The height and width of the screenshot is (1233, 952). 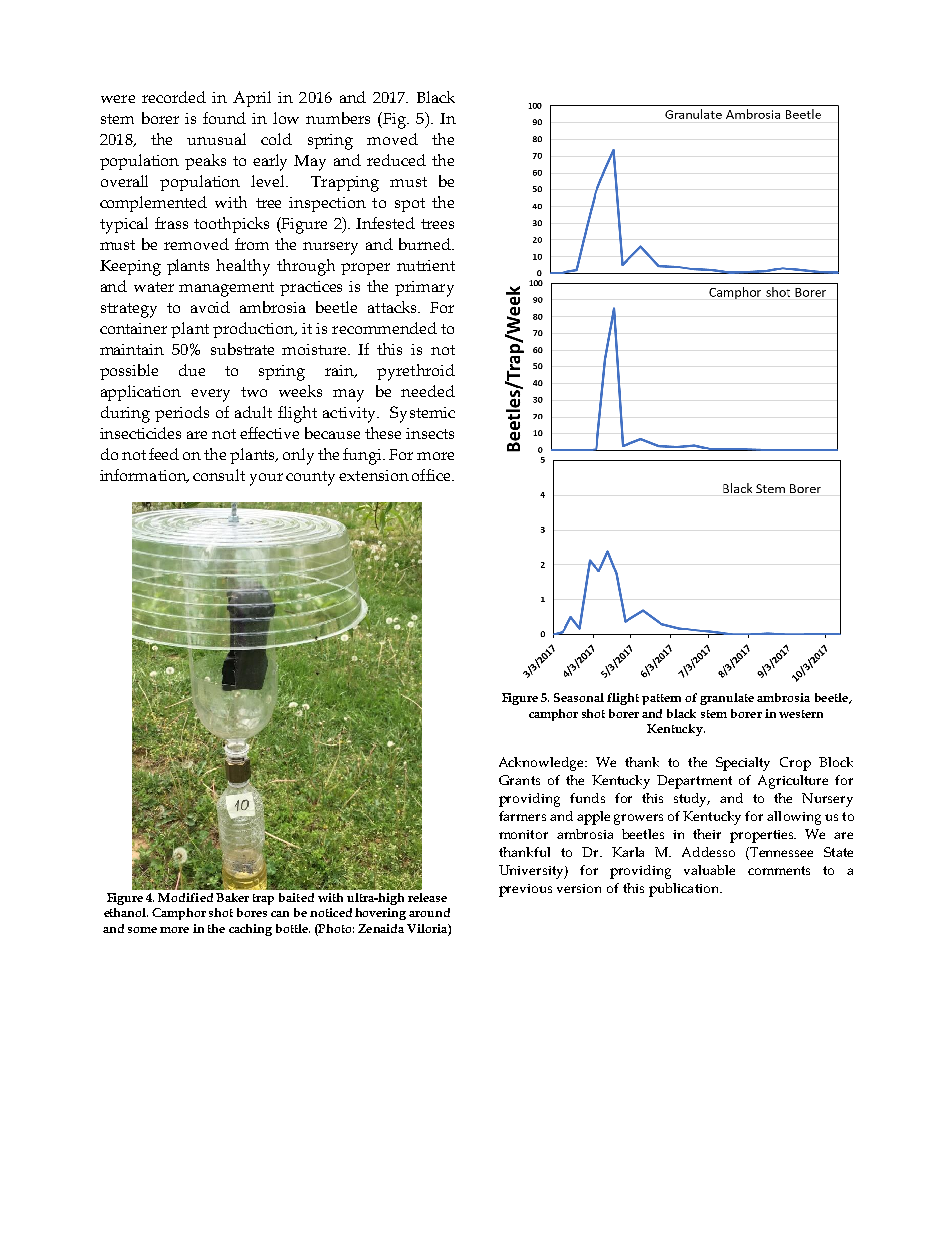 I want to click on office, so click(x=432, y=475).
